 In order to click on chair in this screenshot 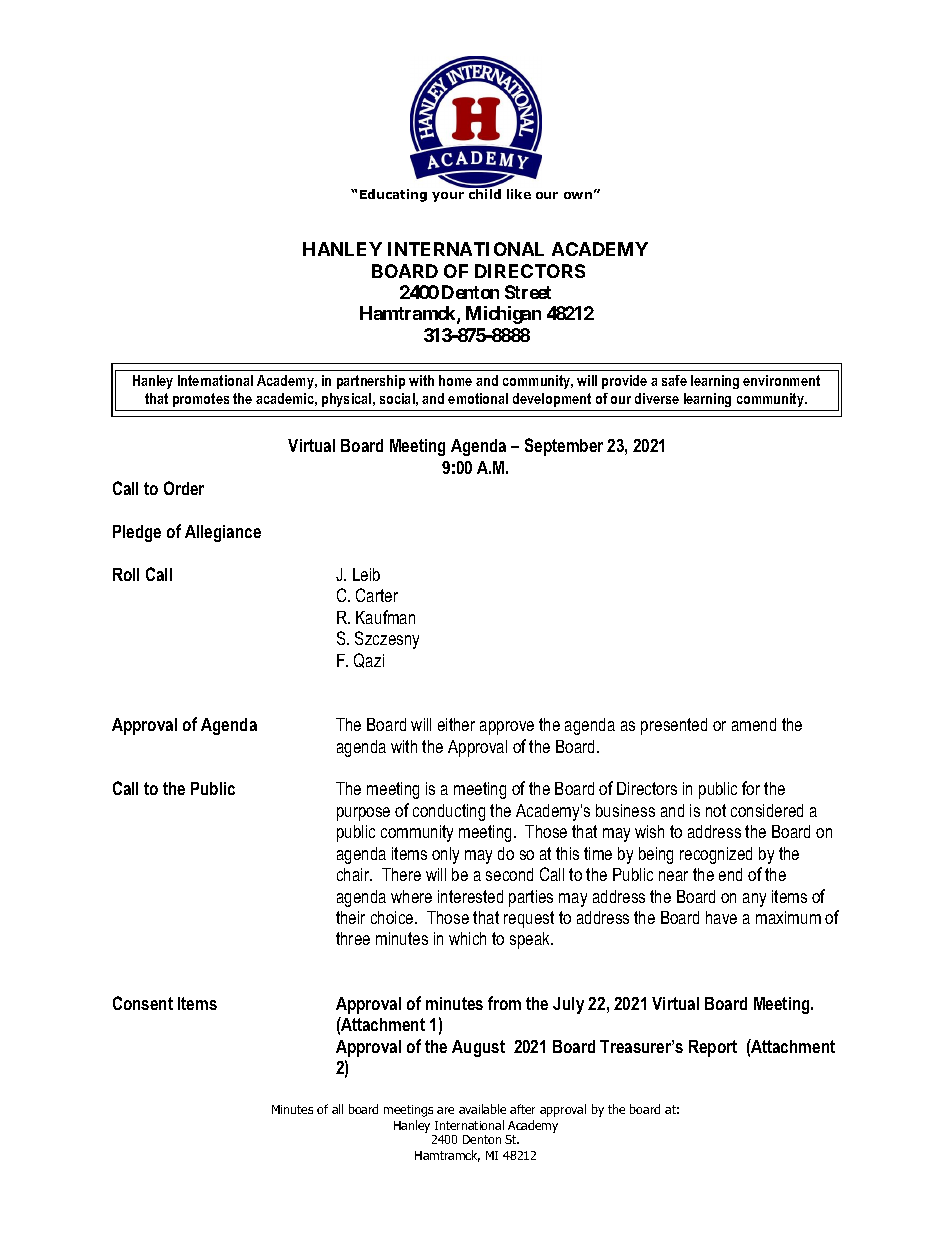, I will do `click(354, 874)`.
